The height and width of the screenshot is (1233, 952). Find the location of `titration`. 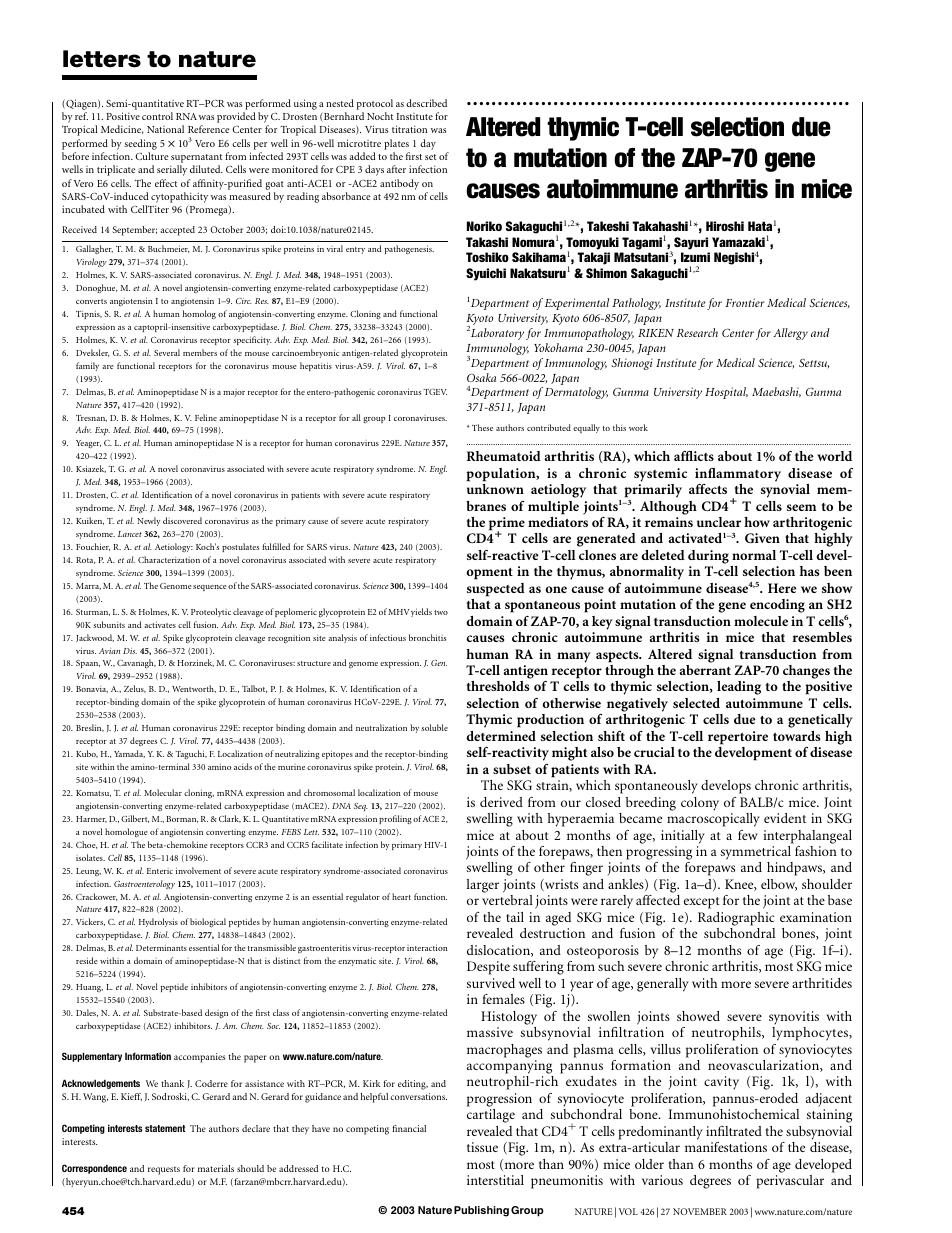

titration is located at coordinates (409, 129).
